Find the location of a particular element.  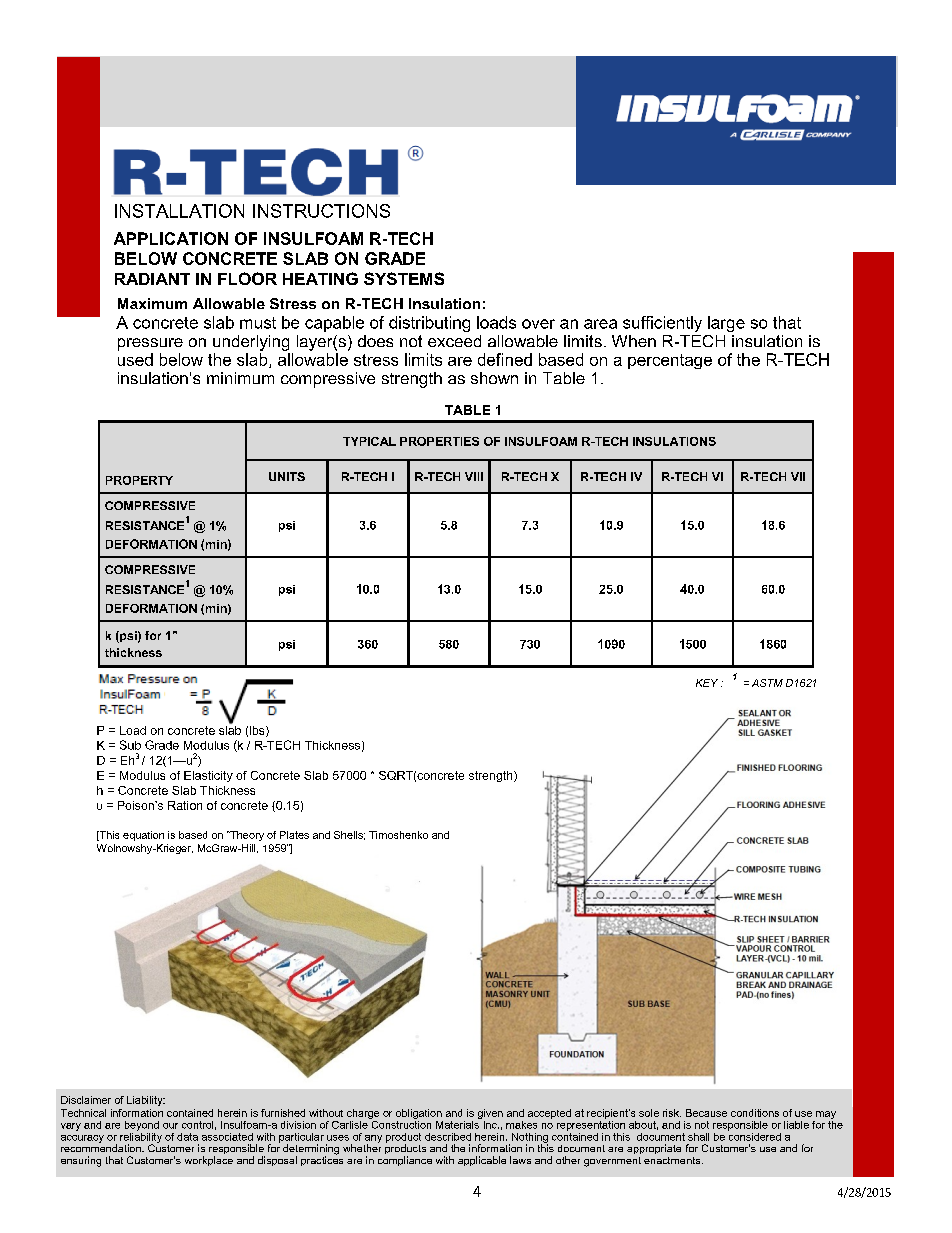

Plates is located at coordinates (294, 835).
